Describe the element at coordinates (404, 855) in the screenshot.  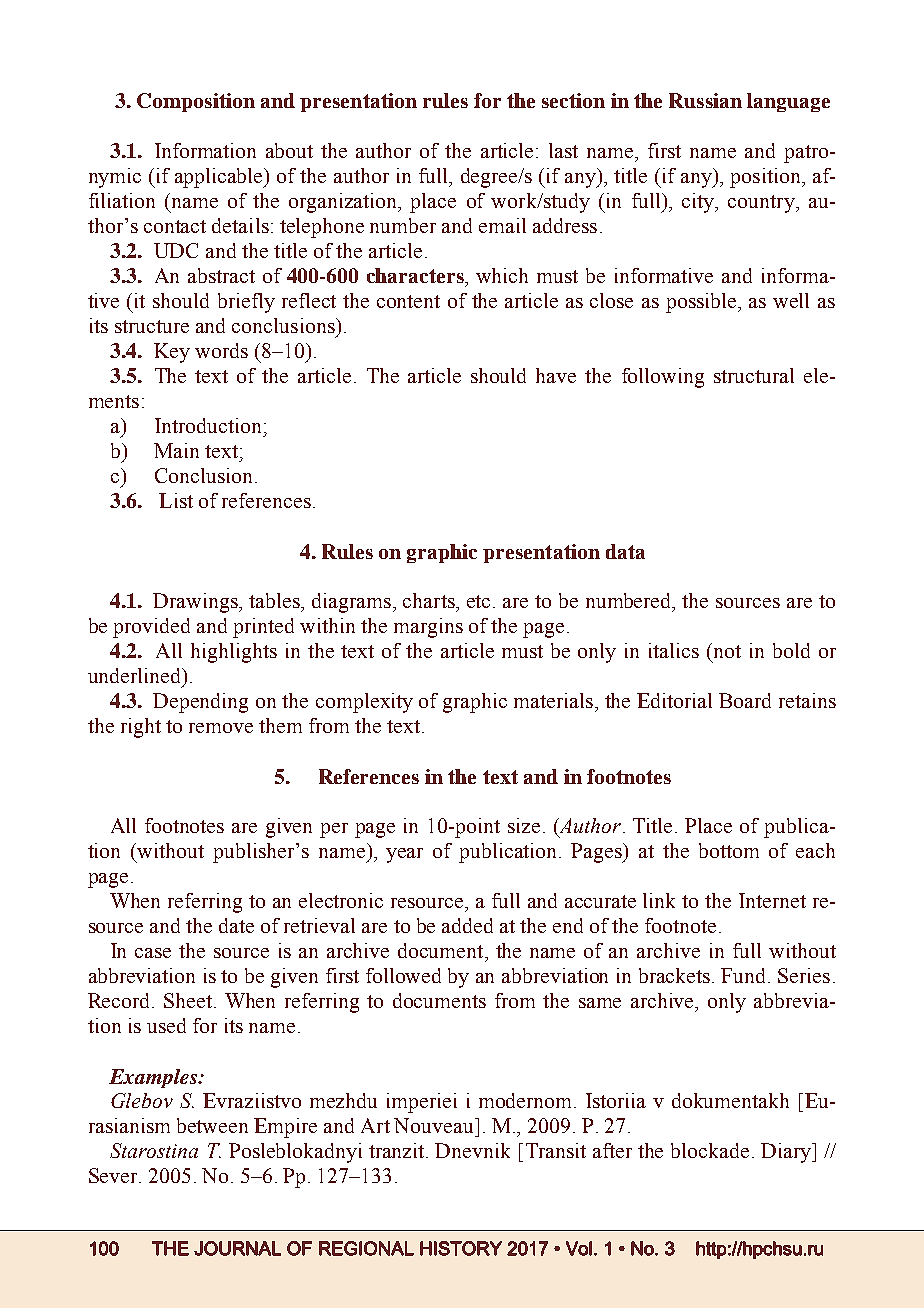
I see `year` at that location.
